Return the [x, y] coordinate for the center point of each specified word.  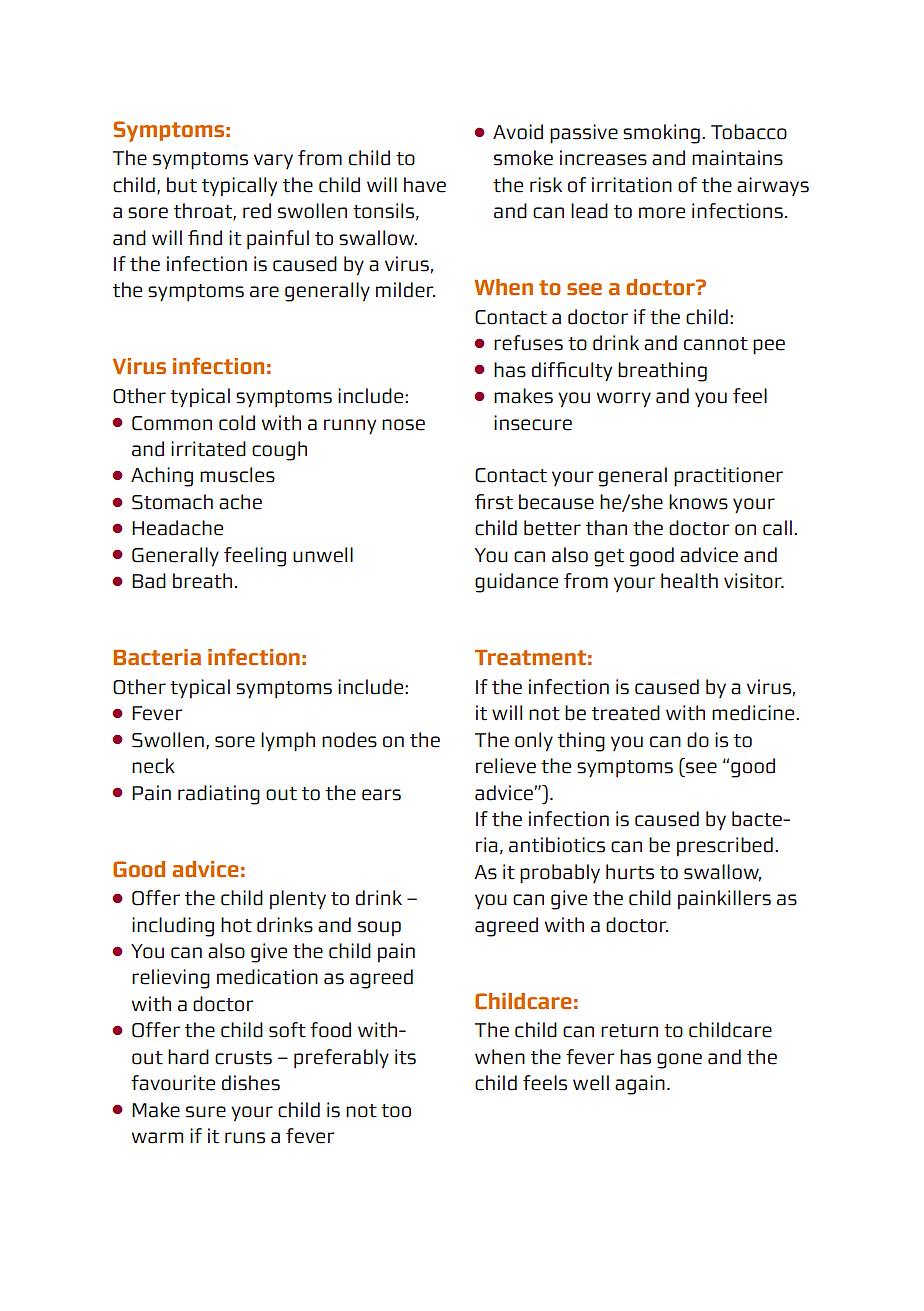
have [425, 185]
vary [273, 161]
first [494, 502]
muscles [237, 475]
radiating [219, 795]
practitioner [728, 477]
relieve [506, 766]
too [396, 1111]
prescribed [725, 846]
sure [206, 1112]
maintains [737, 158]
